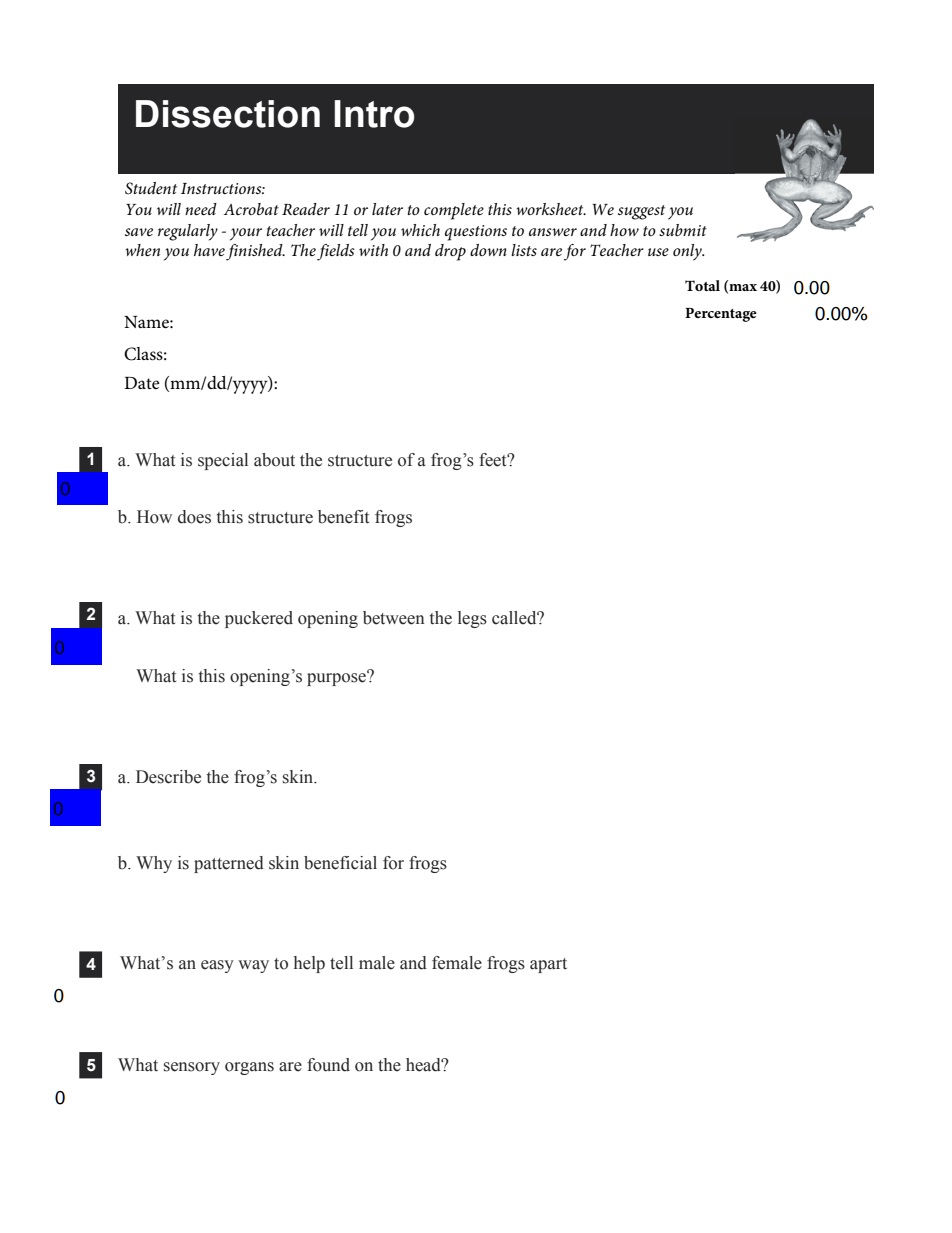  What do you see at coordinates (641, 212) in the document?
I see `suggest` at bounding box center [641, 212].
